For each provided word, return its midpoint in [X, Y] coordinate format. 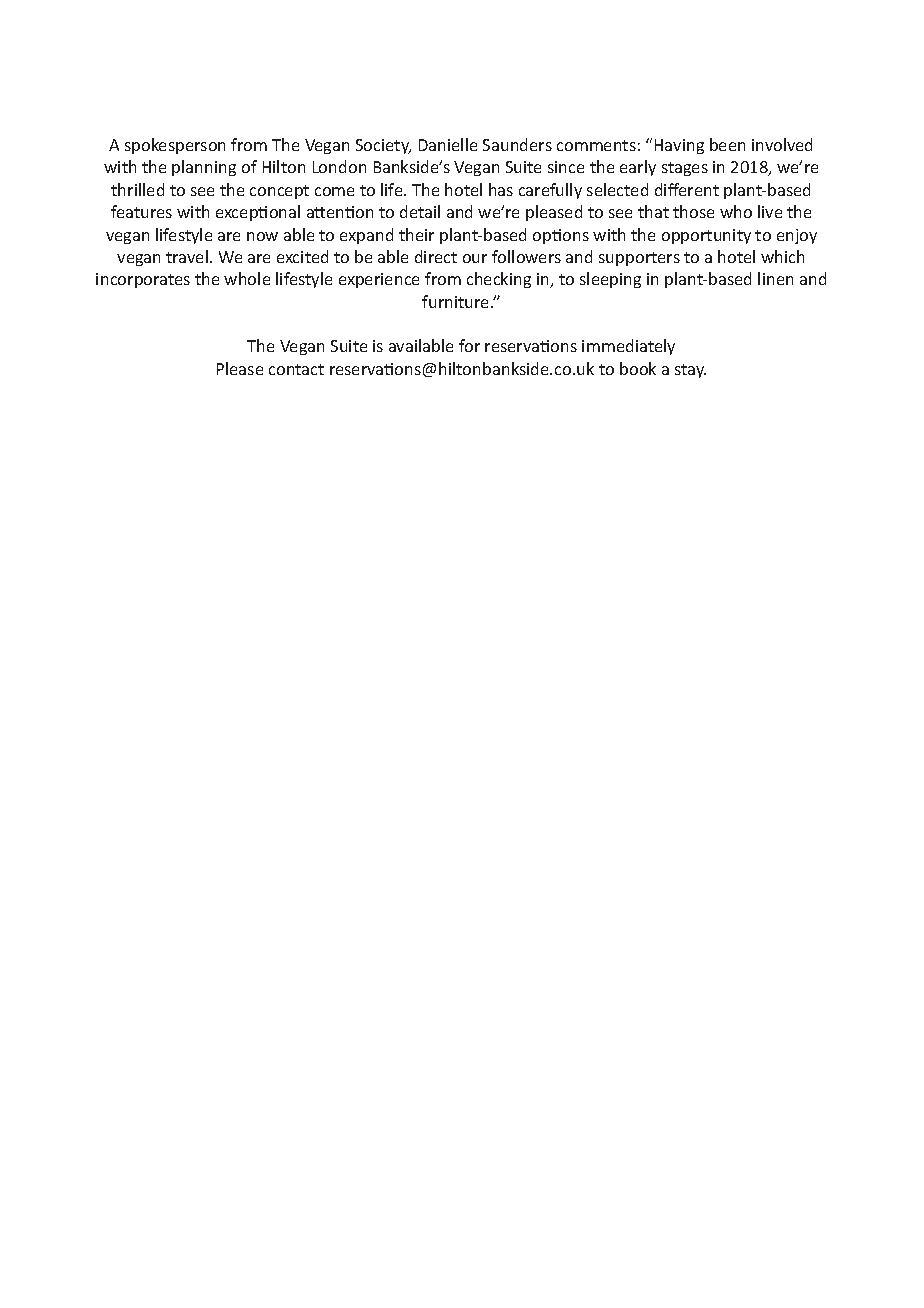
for [469, 345]
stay [690, 371]
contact [296, 369]
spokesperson [175, 146]
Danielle [448, 144]
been [727, 144]
